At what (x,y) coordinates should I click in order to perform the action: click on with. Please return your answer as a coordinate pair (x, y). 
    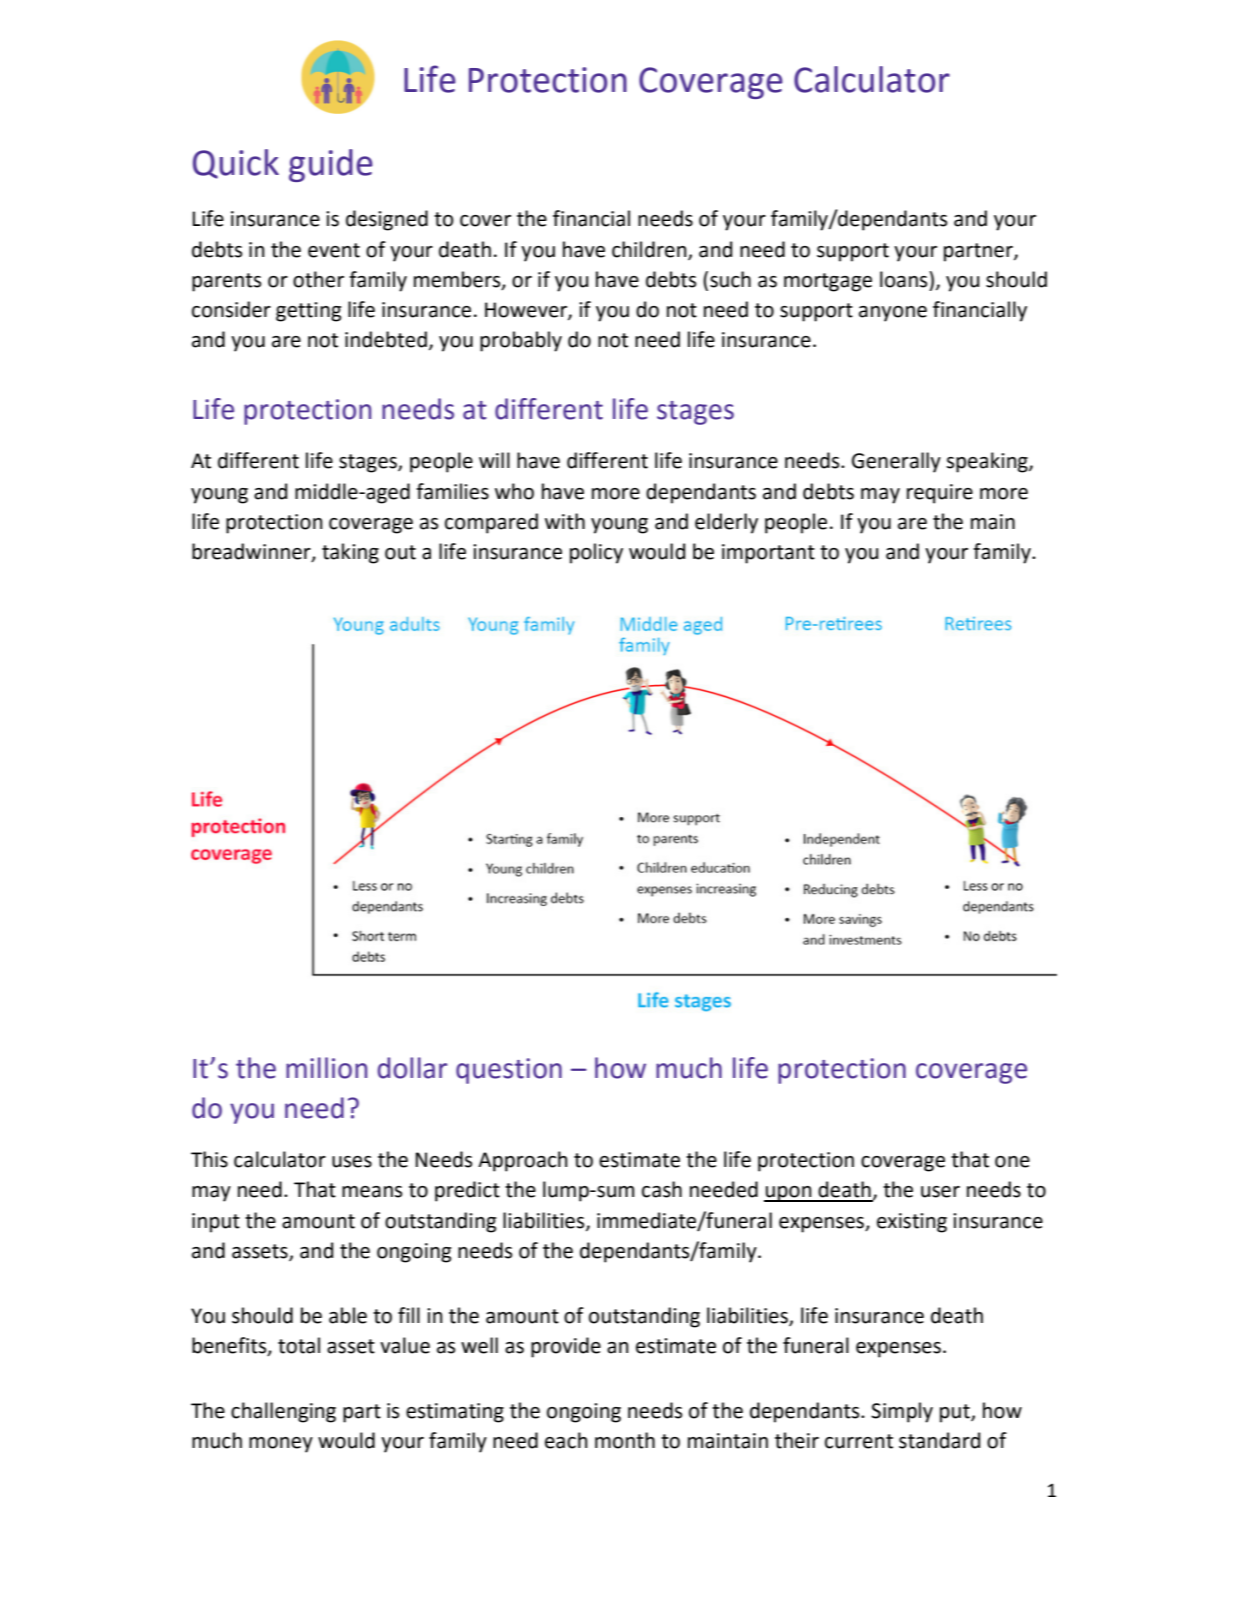
    Looking at the image, I should click on (565, 521).
